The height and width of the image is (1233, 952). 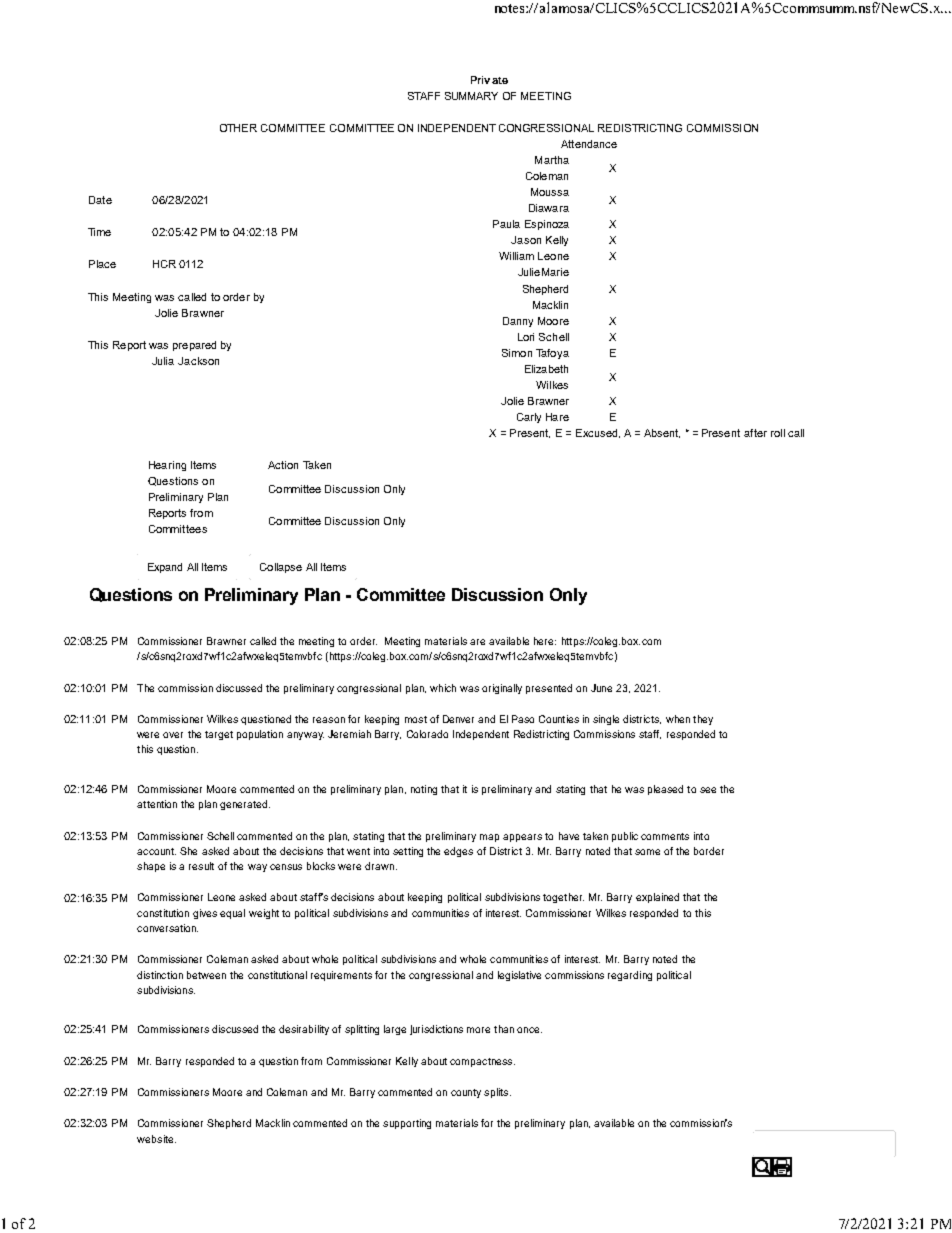 I want to click on Attendance, so click(x=589, y=144).
